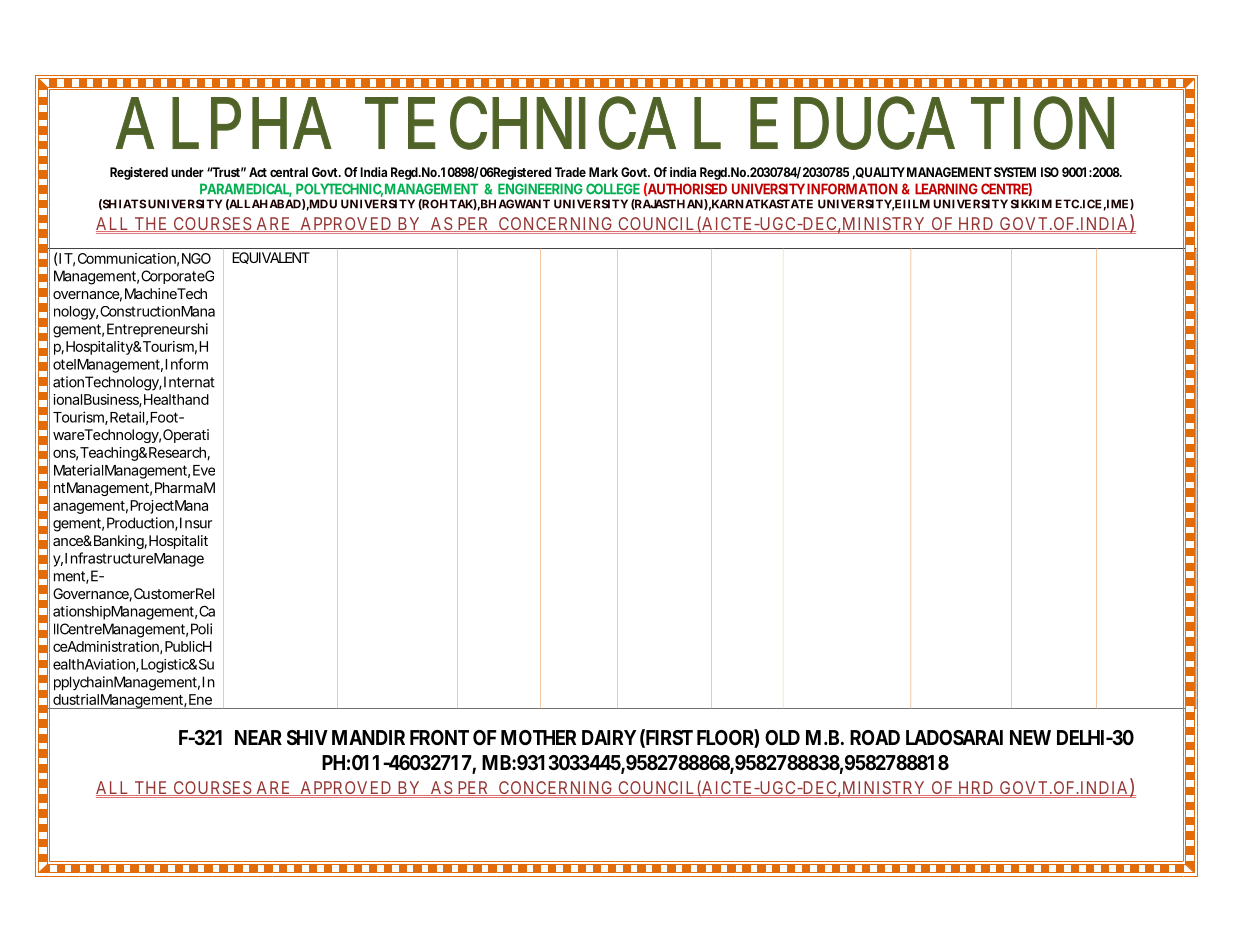 The image size is (1233, 952). What do you see at coordinates (538, 737) in the document?
I see `MOTHER` at bounding box center [538, 737].
